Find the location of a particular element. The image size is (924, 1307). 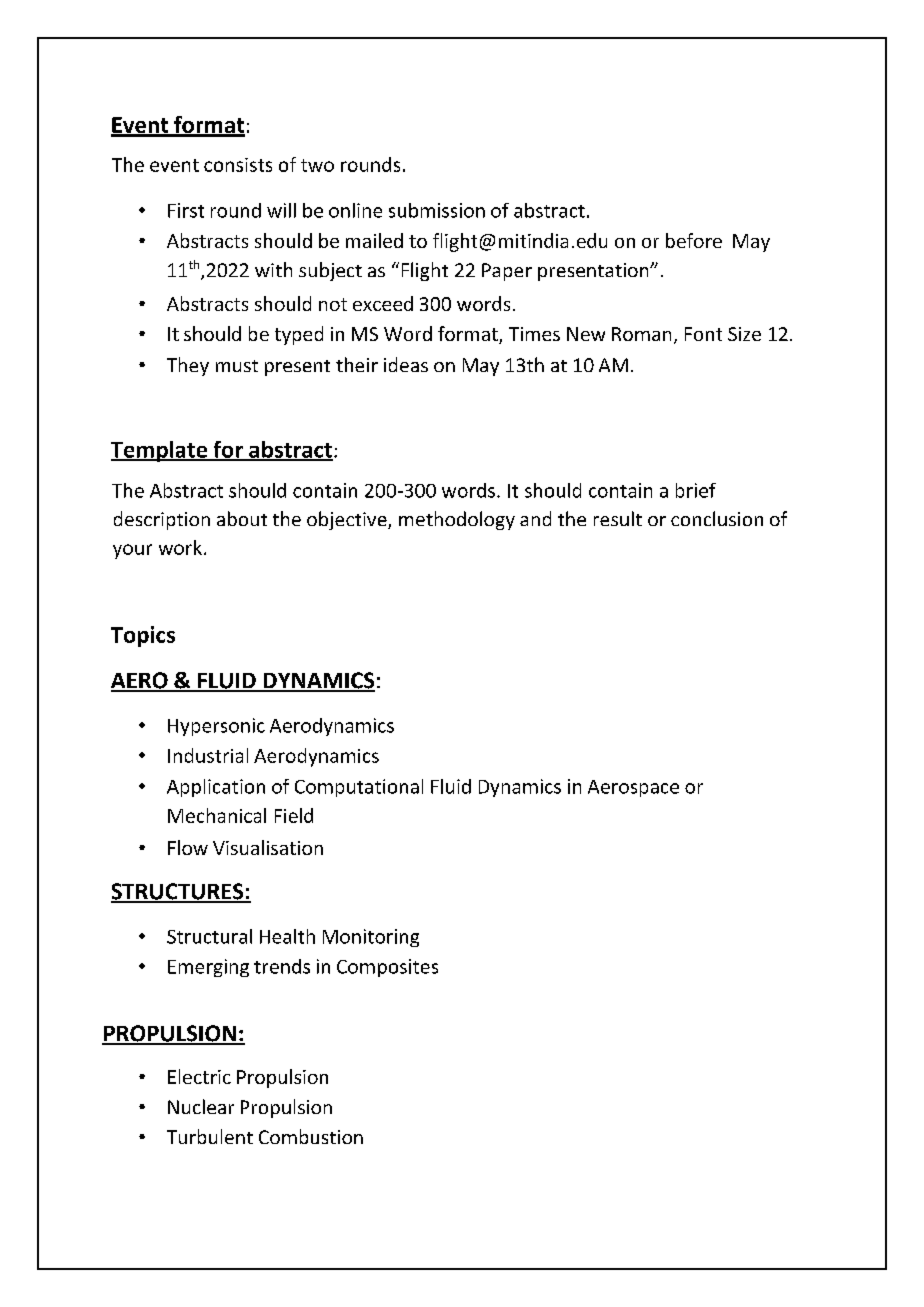

ideas is located at coordinates (406, 364).
